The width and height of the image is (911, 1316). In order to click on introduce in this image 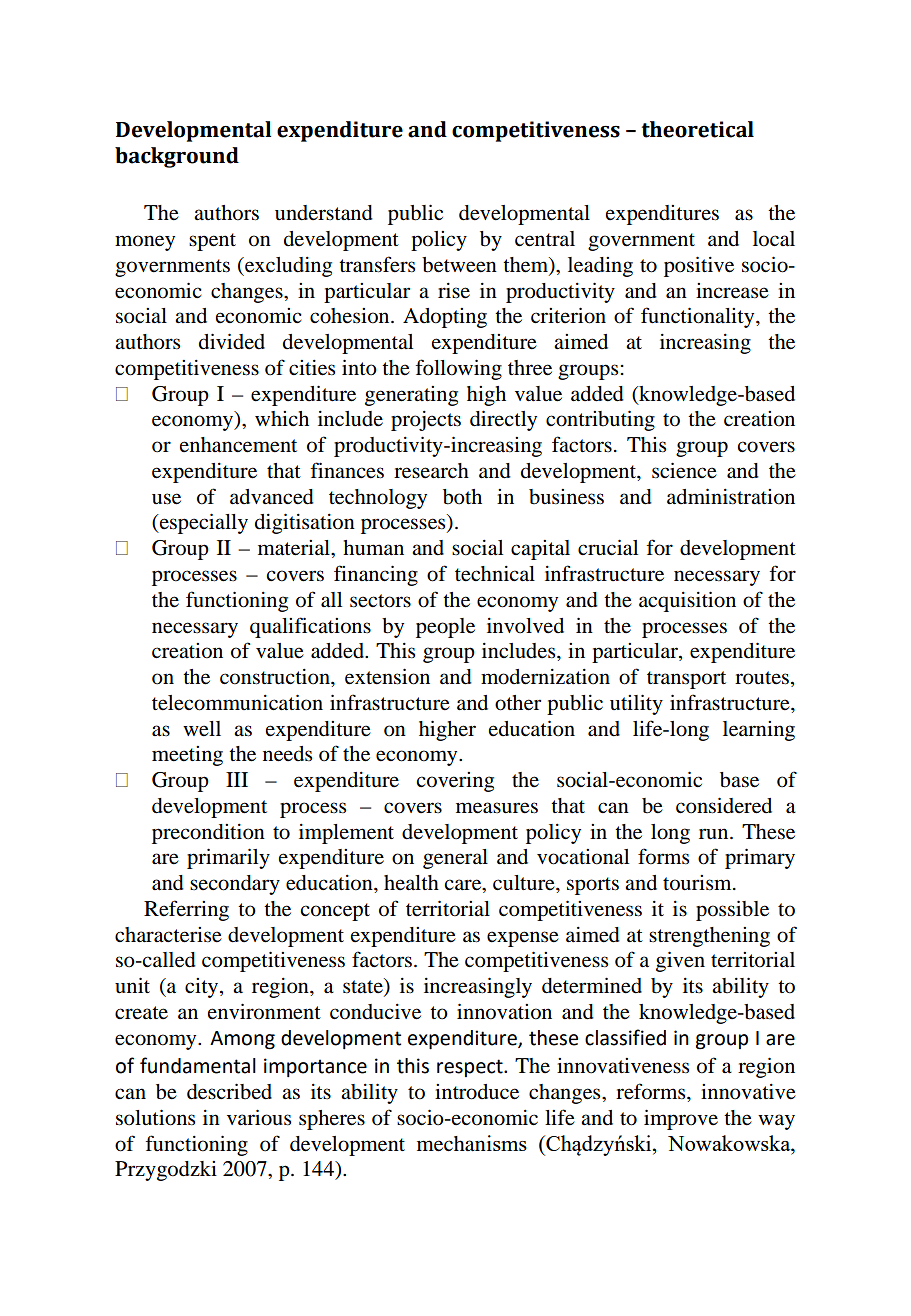, I will do `click(477, 1092)`.
